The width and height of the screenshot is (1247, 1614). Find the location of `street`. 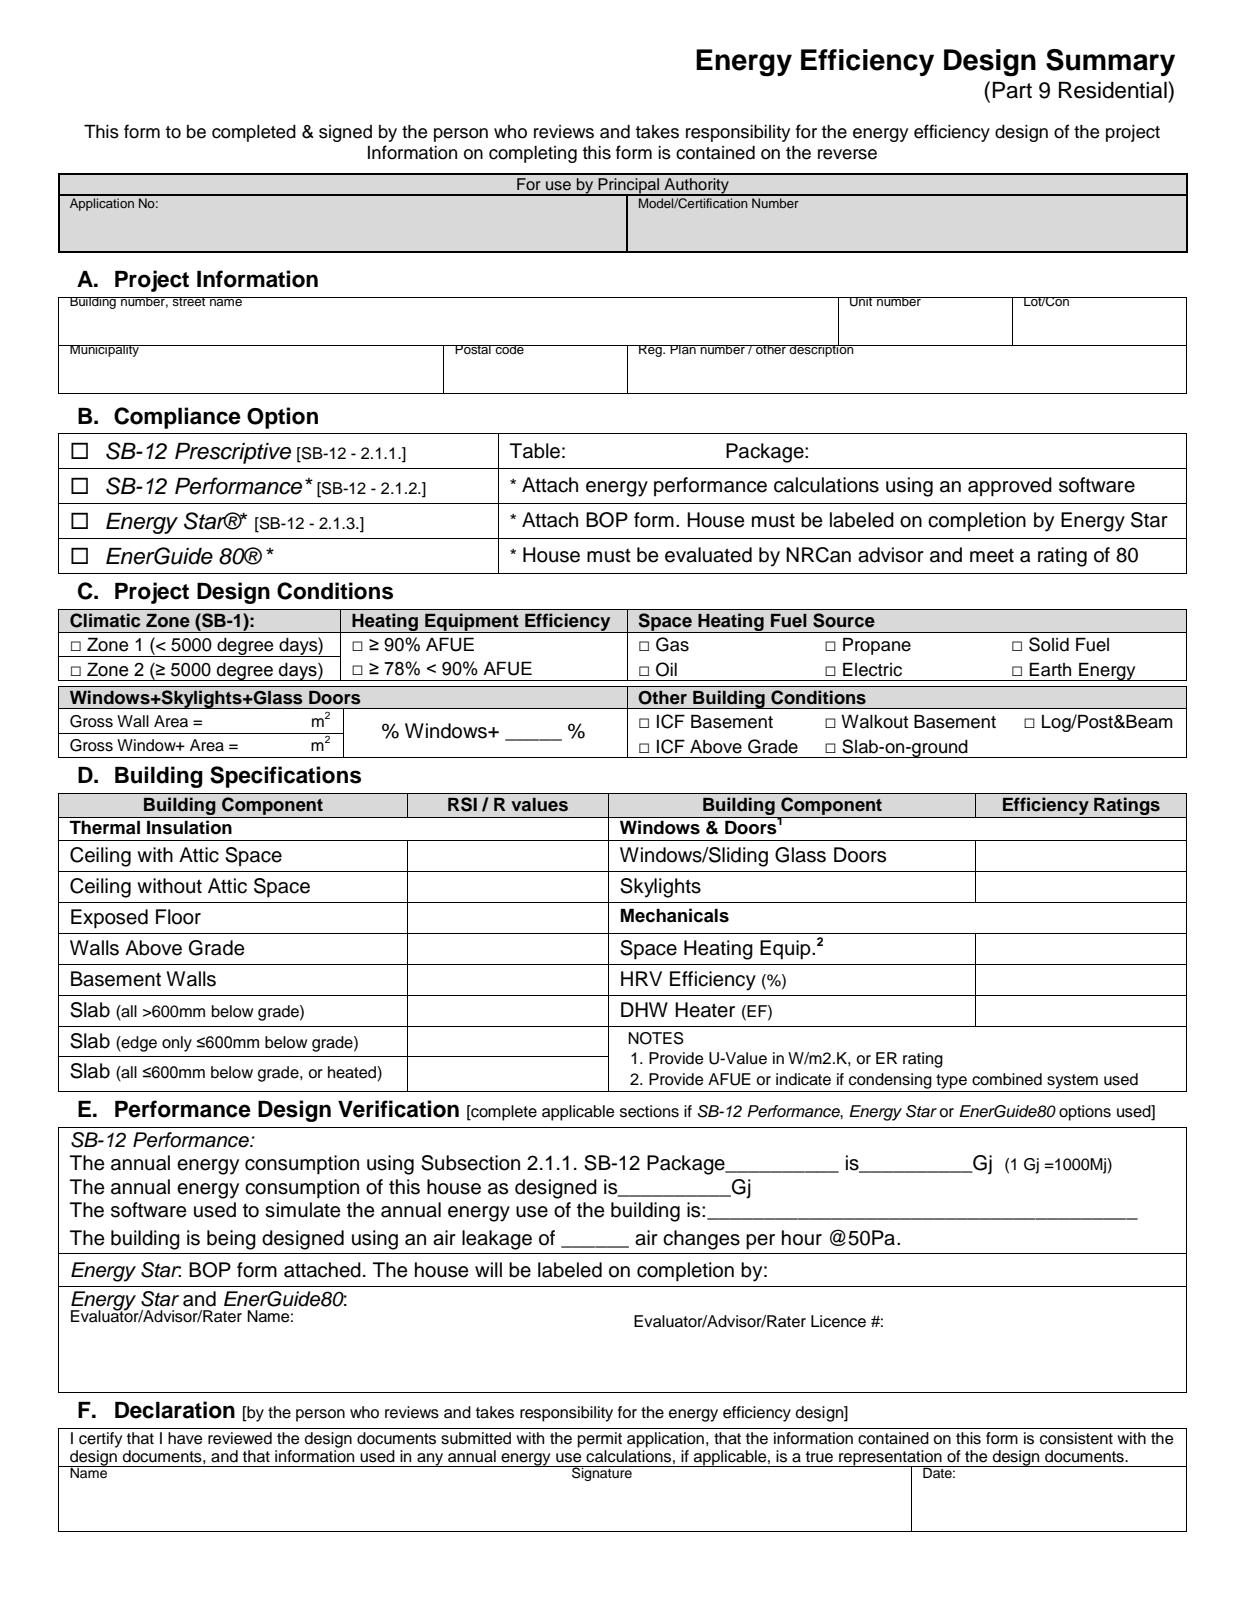

street is located at coordinates (189, 301).
